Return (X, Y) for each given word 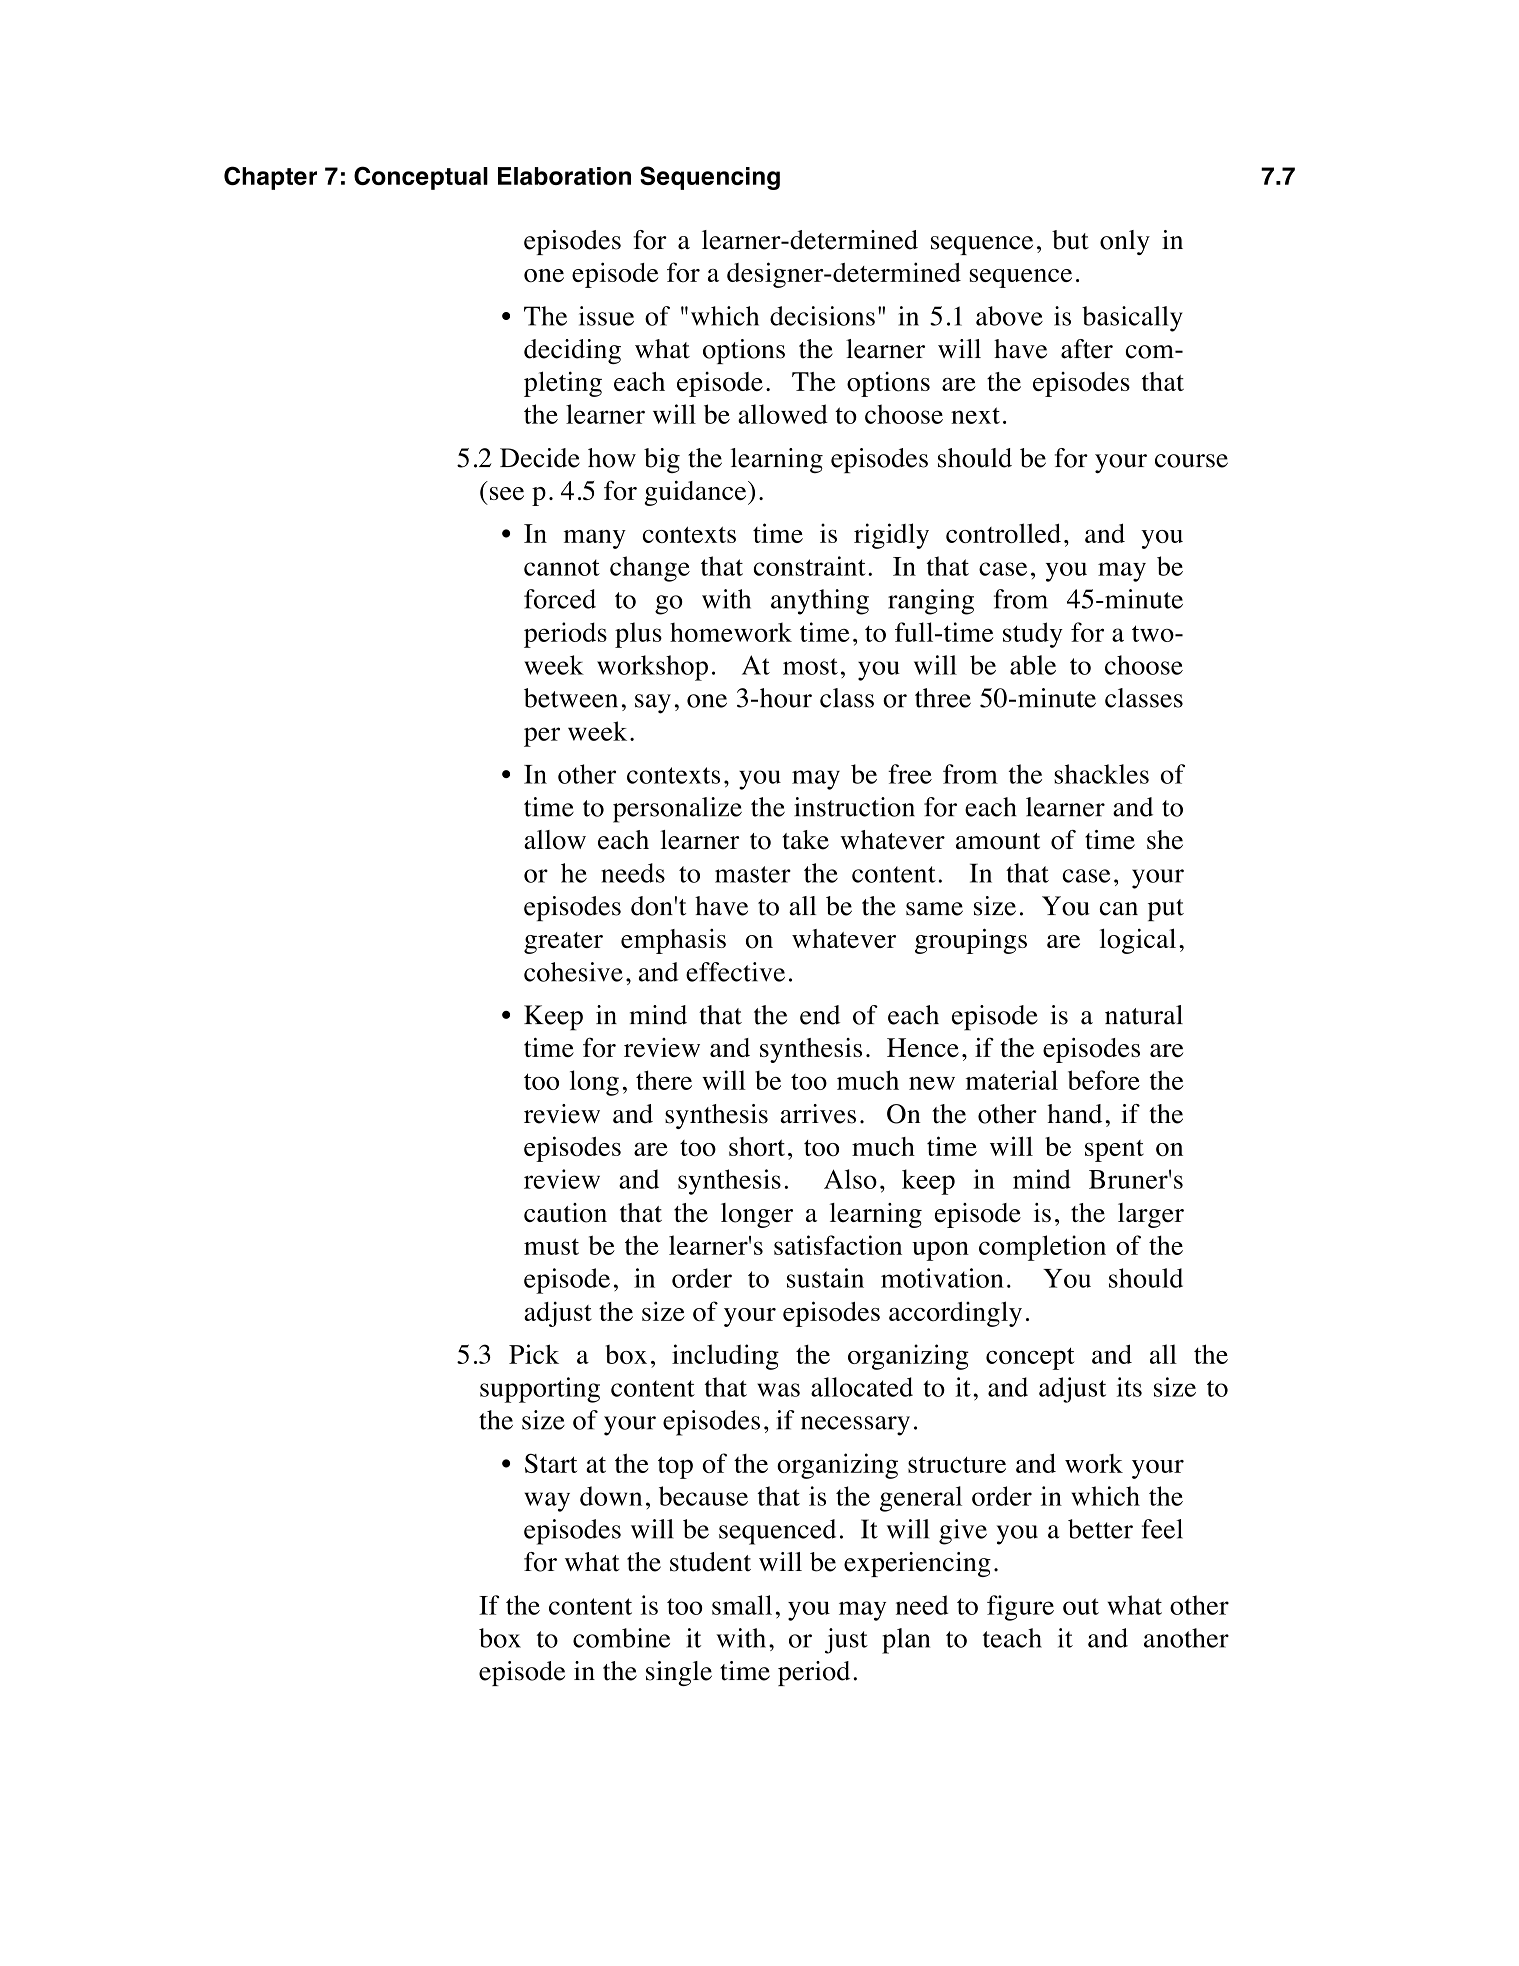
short (757, 1146)
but (1070, 240)
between (571, 698)
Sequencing (710, 178)
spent (1114, 1151)
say (653, 704)
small (742, 1605)
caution (565, 1213)
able (1033, 665)
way (547, 1502)
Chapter (270, 178)
